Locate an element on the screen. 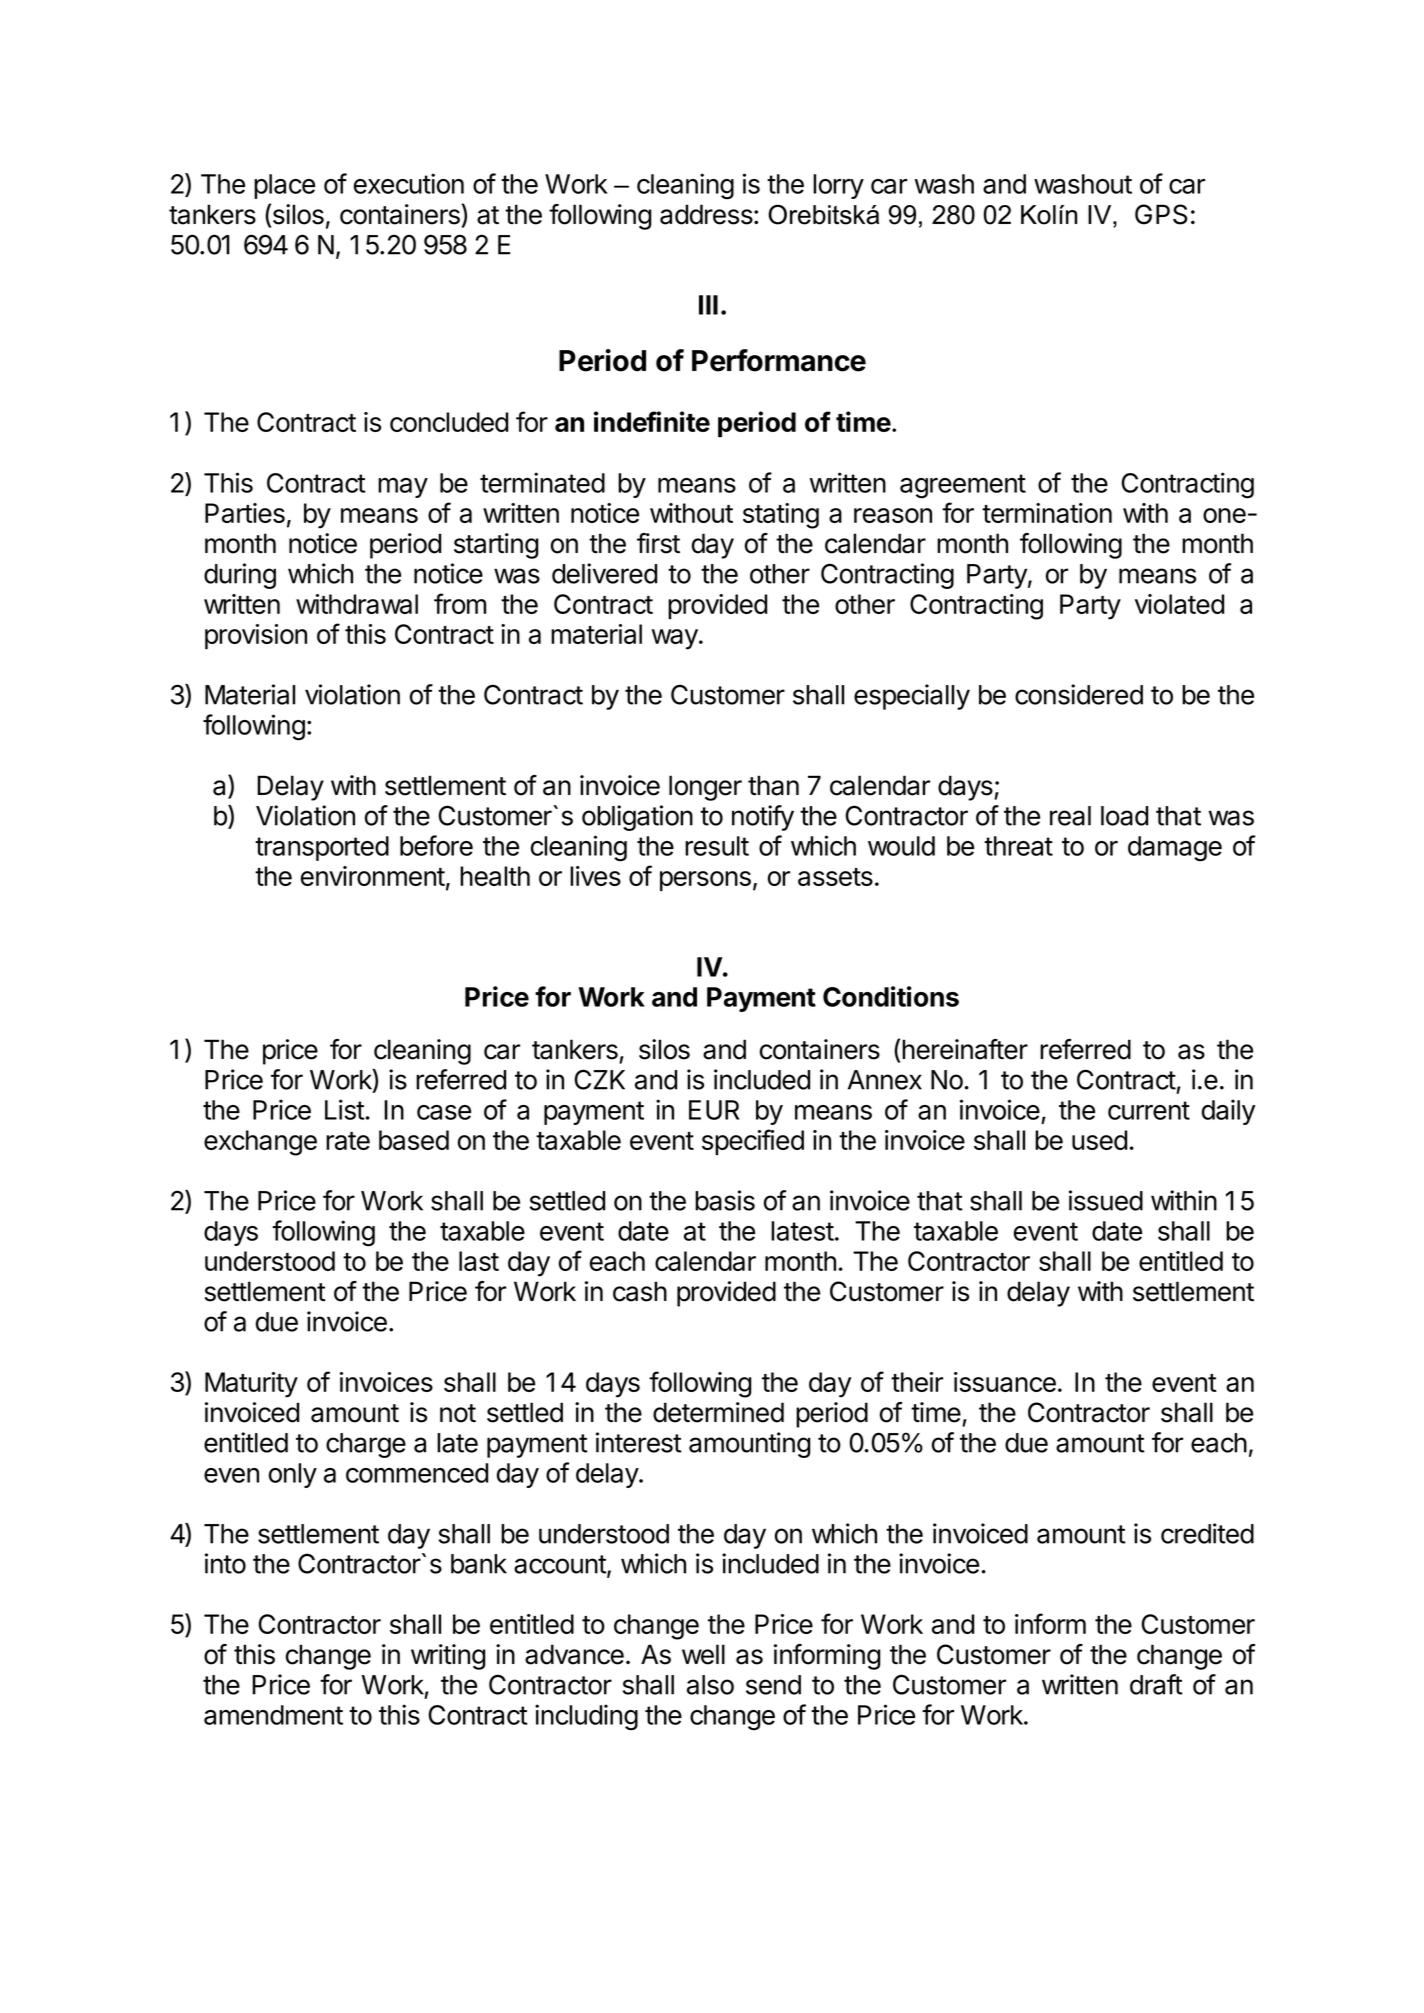  address is located at coordinates (707, 214).
